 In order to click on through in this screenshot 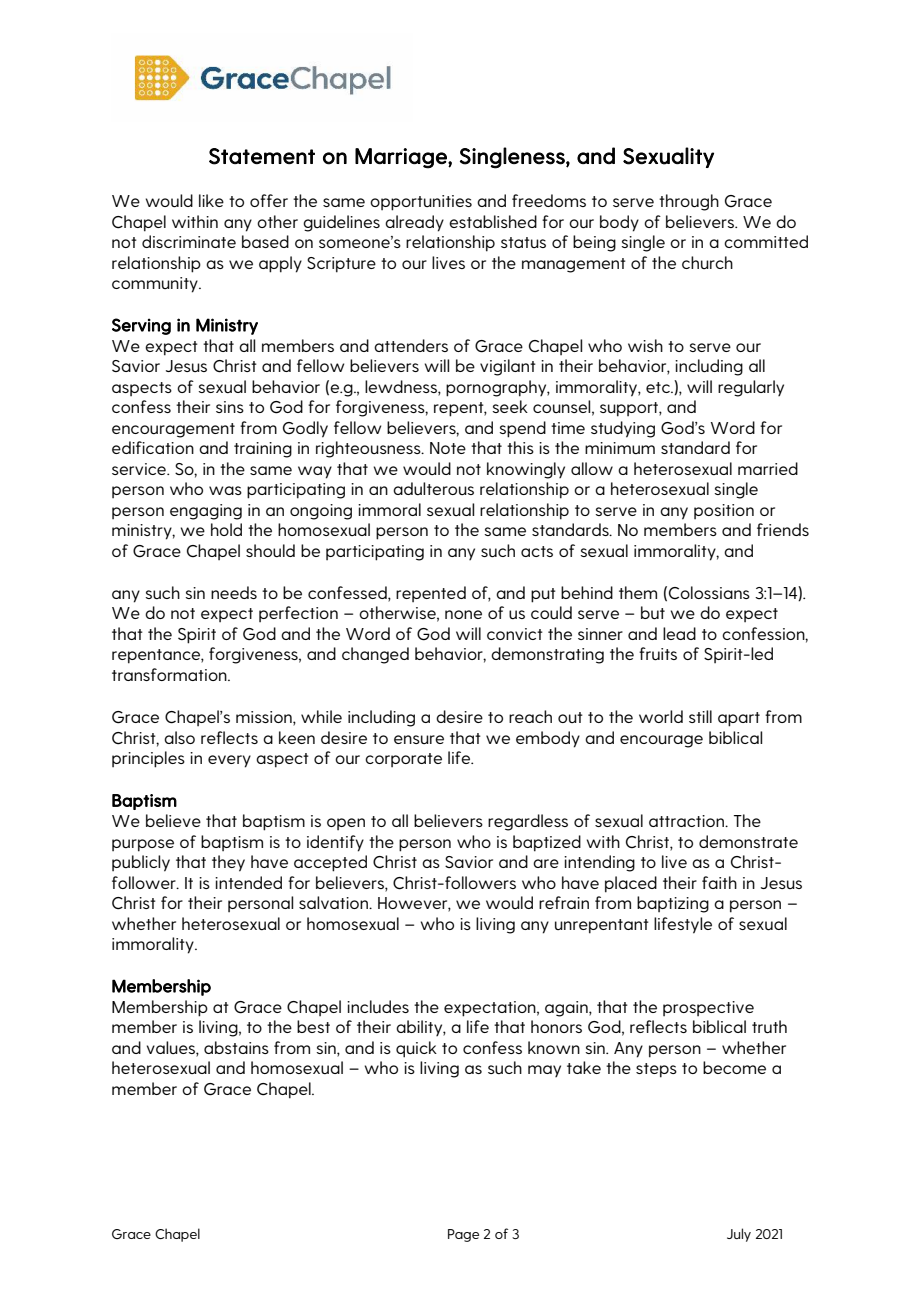, I will do `click(689, 202)`.
